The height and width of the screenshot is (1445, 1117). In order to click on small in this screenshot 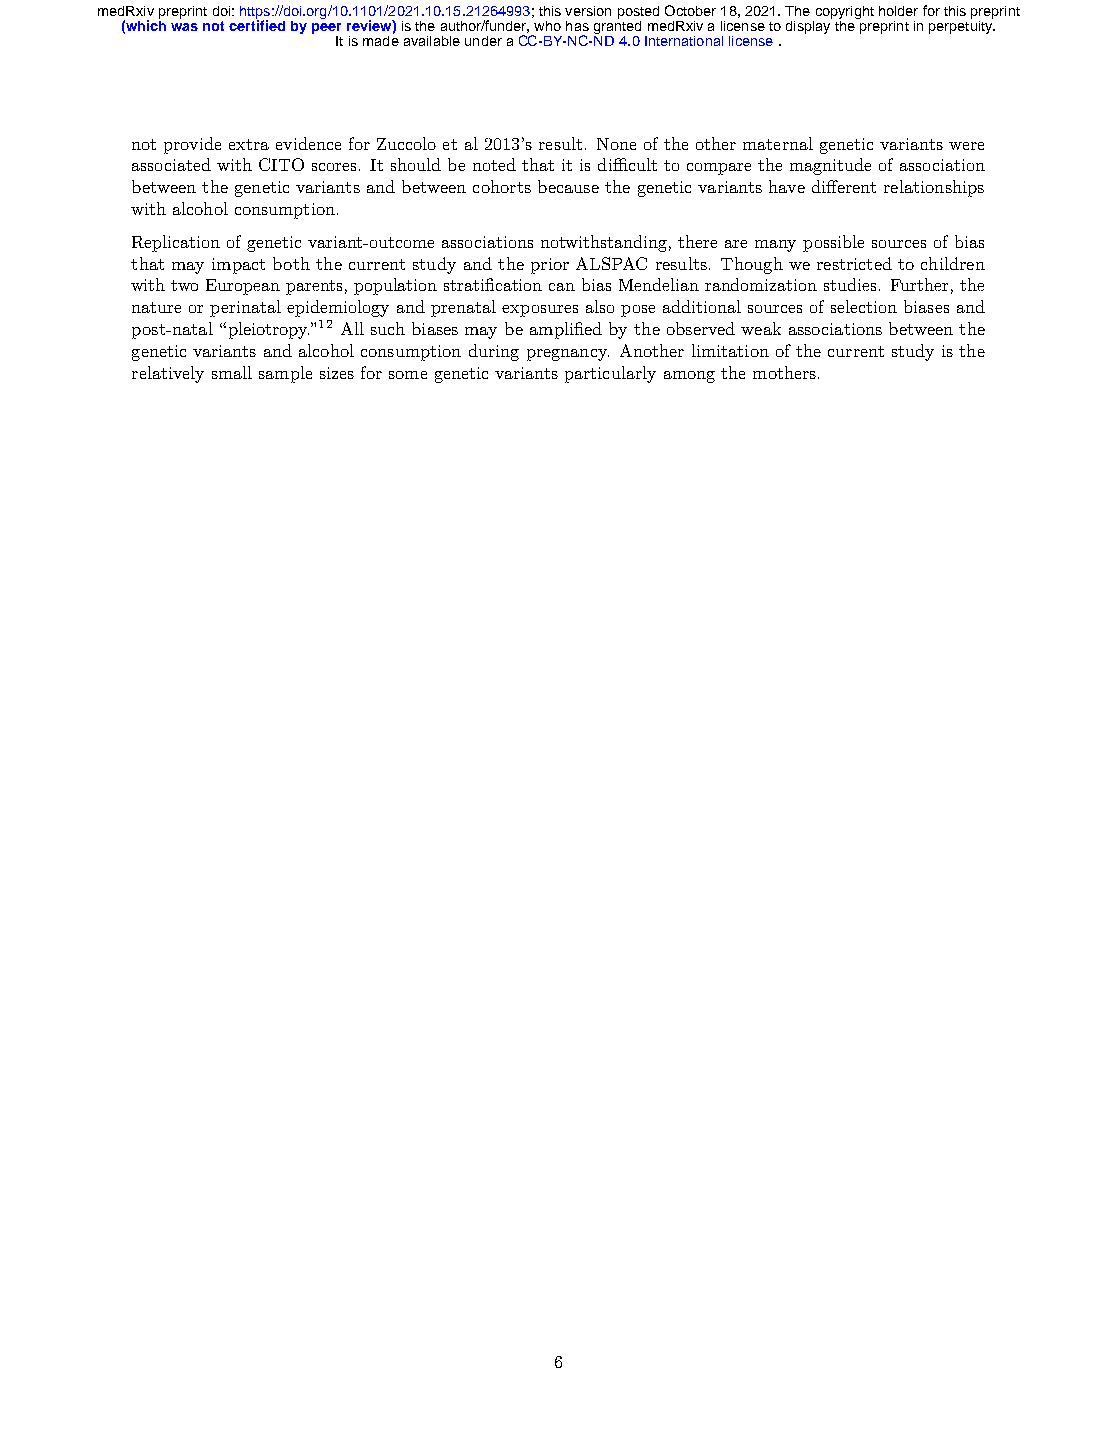, I will do `click(232, 372)`.
